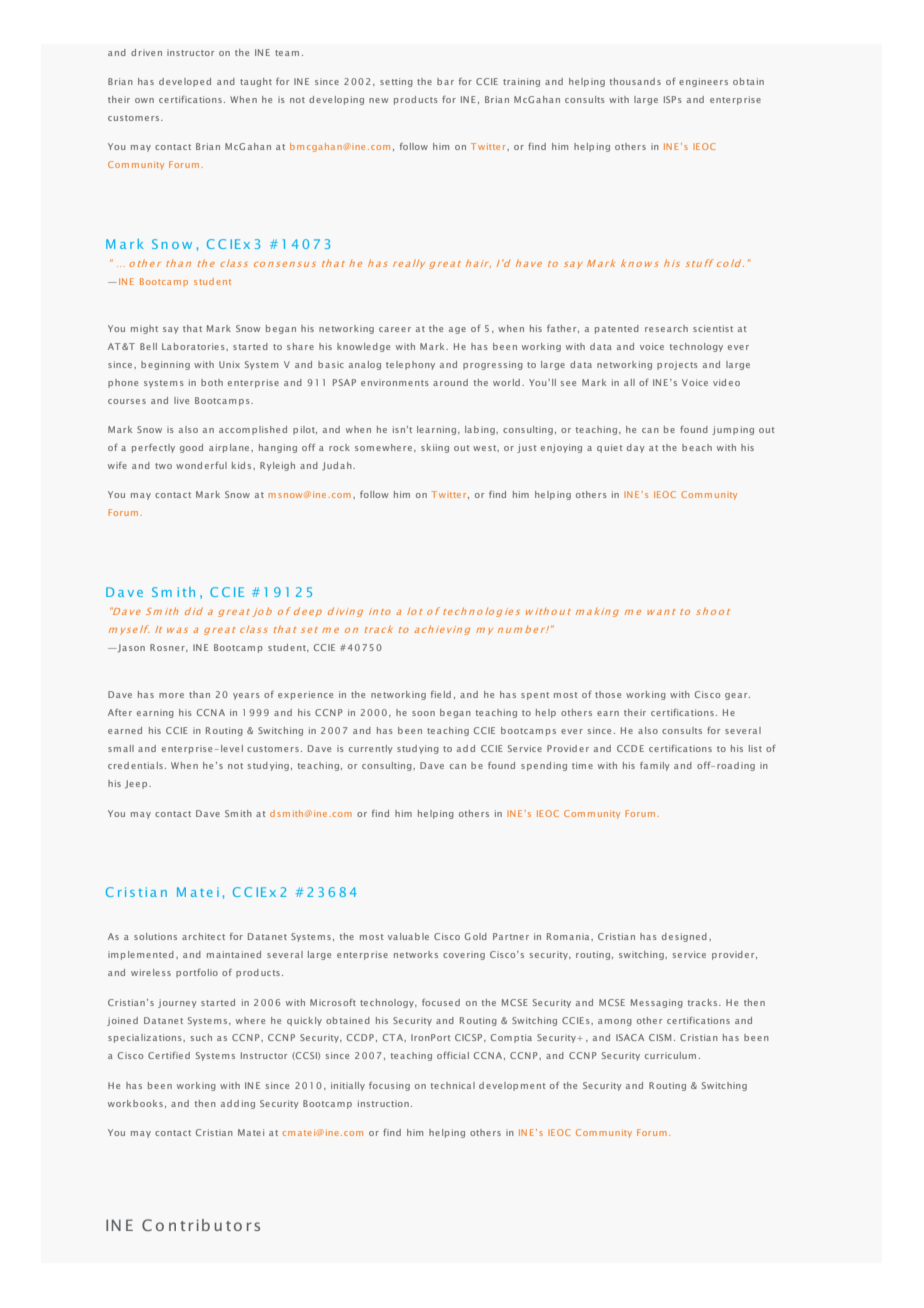 The height and width of the screenshot is (1308, 924). Describe the element at coordinates (191, 448) in the screenshot. I see `good` at that location.
